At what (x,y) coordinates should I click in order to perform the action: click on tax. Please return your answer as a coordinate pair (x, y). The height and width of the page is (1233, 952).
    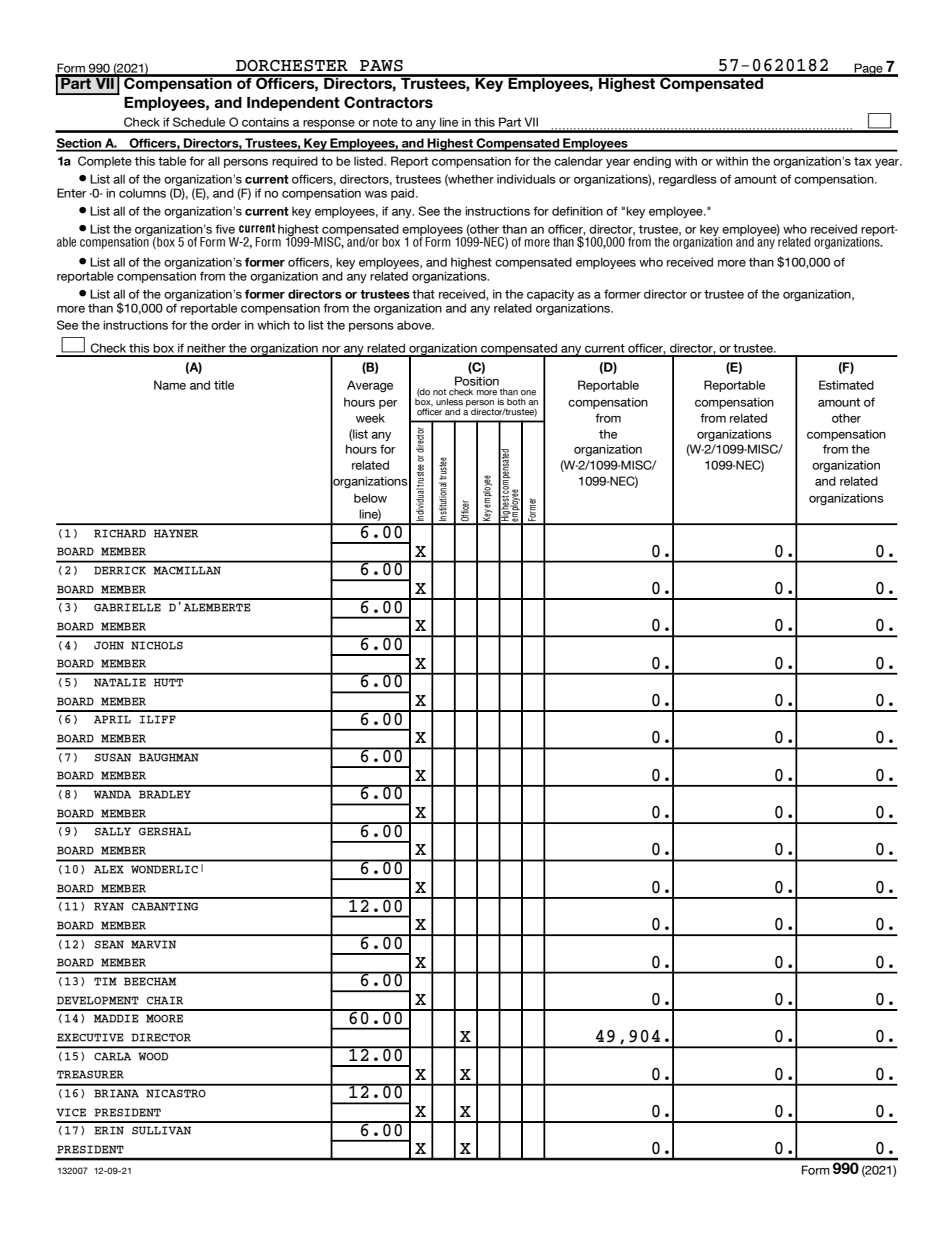
    Looking at the image, I should click on (863, 161).
